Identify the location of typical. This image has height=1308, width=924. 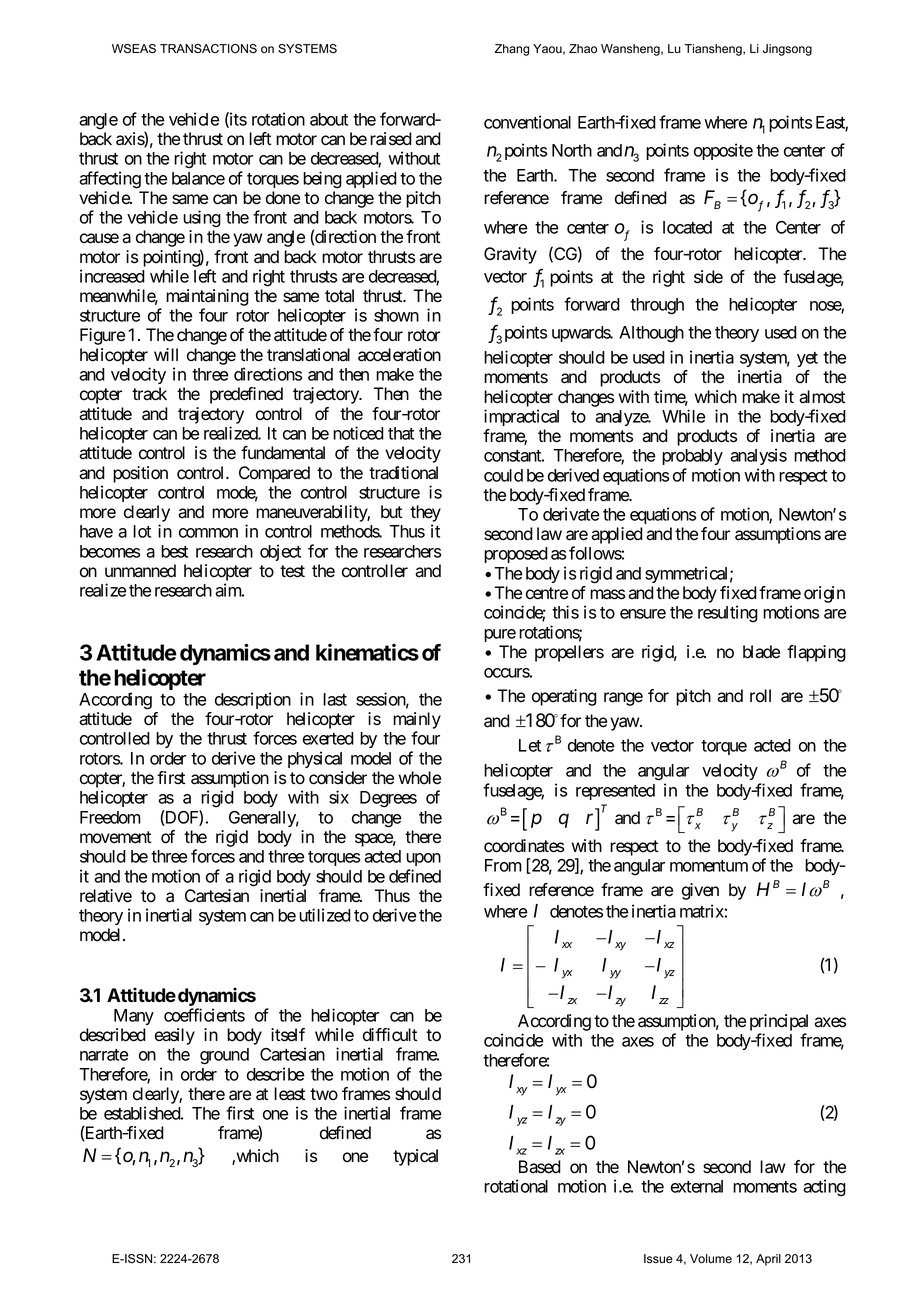
(415, 1157).
